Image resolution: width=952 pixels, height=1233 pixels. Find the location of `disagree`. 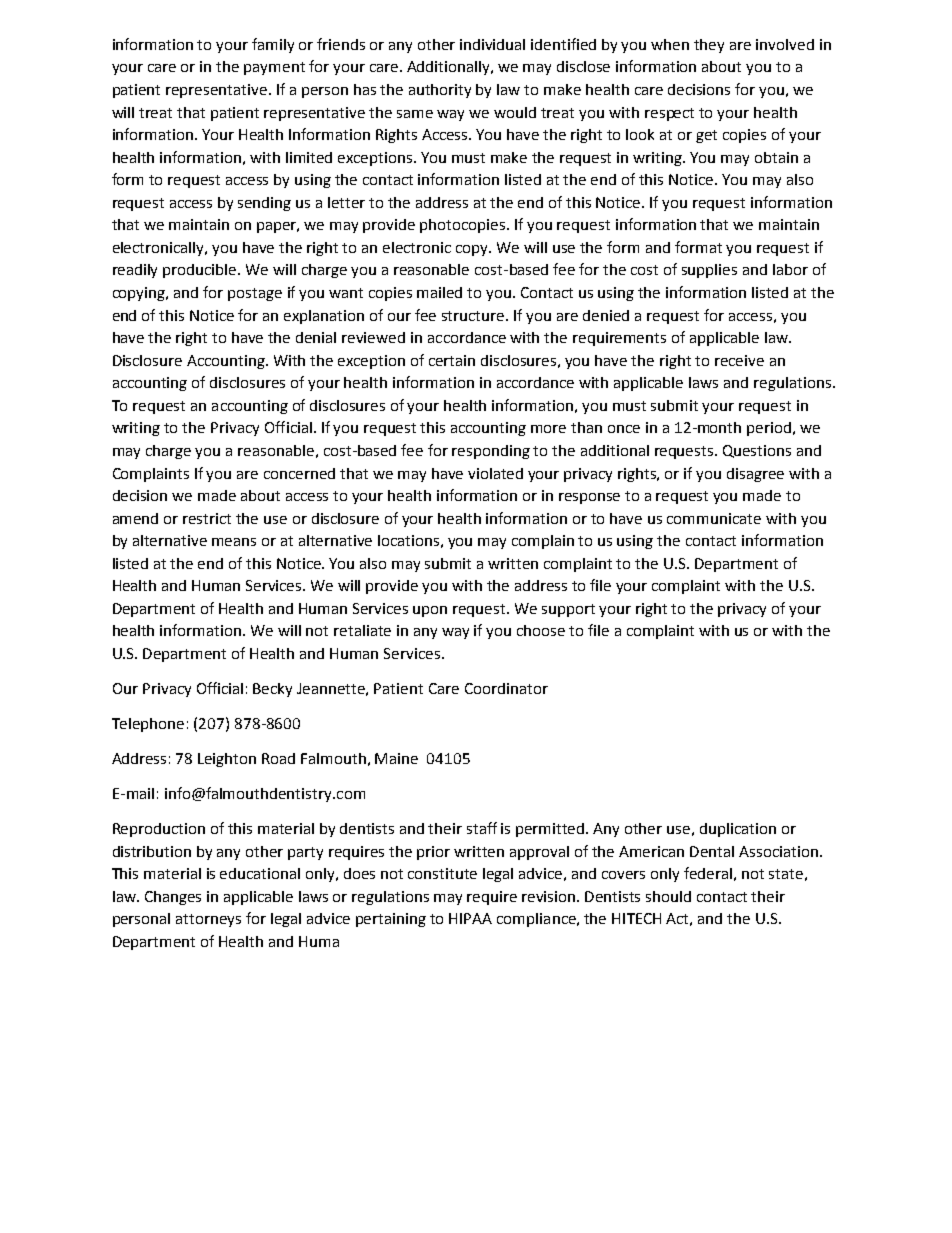

disagree is located at coordinates (755, 475).
